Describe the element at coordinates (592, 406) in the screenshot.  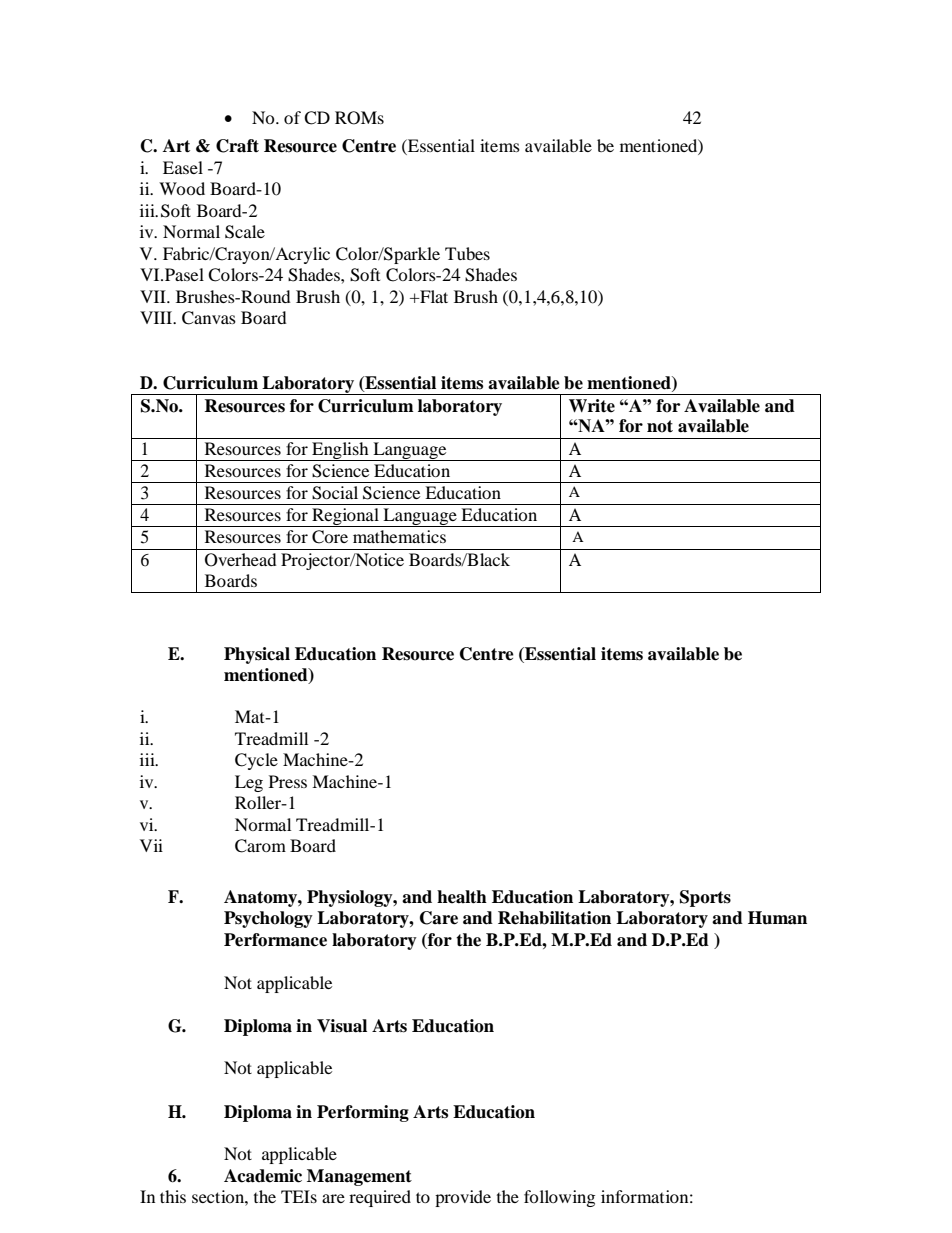
I see `Write` at that location.
